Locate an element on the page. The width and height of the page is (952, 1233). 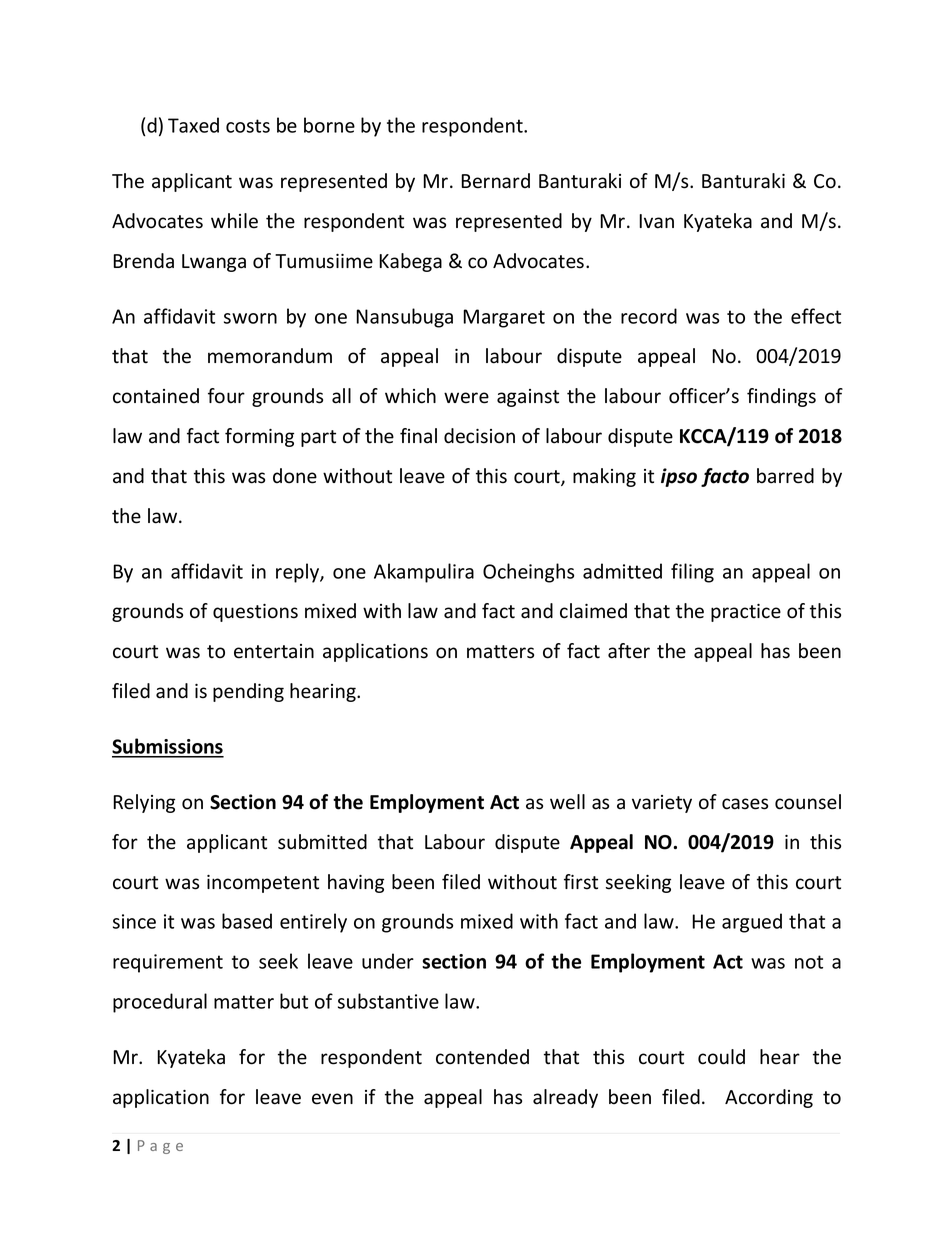
Submissions is located at coordinates (168, 747).
